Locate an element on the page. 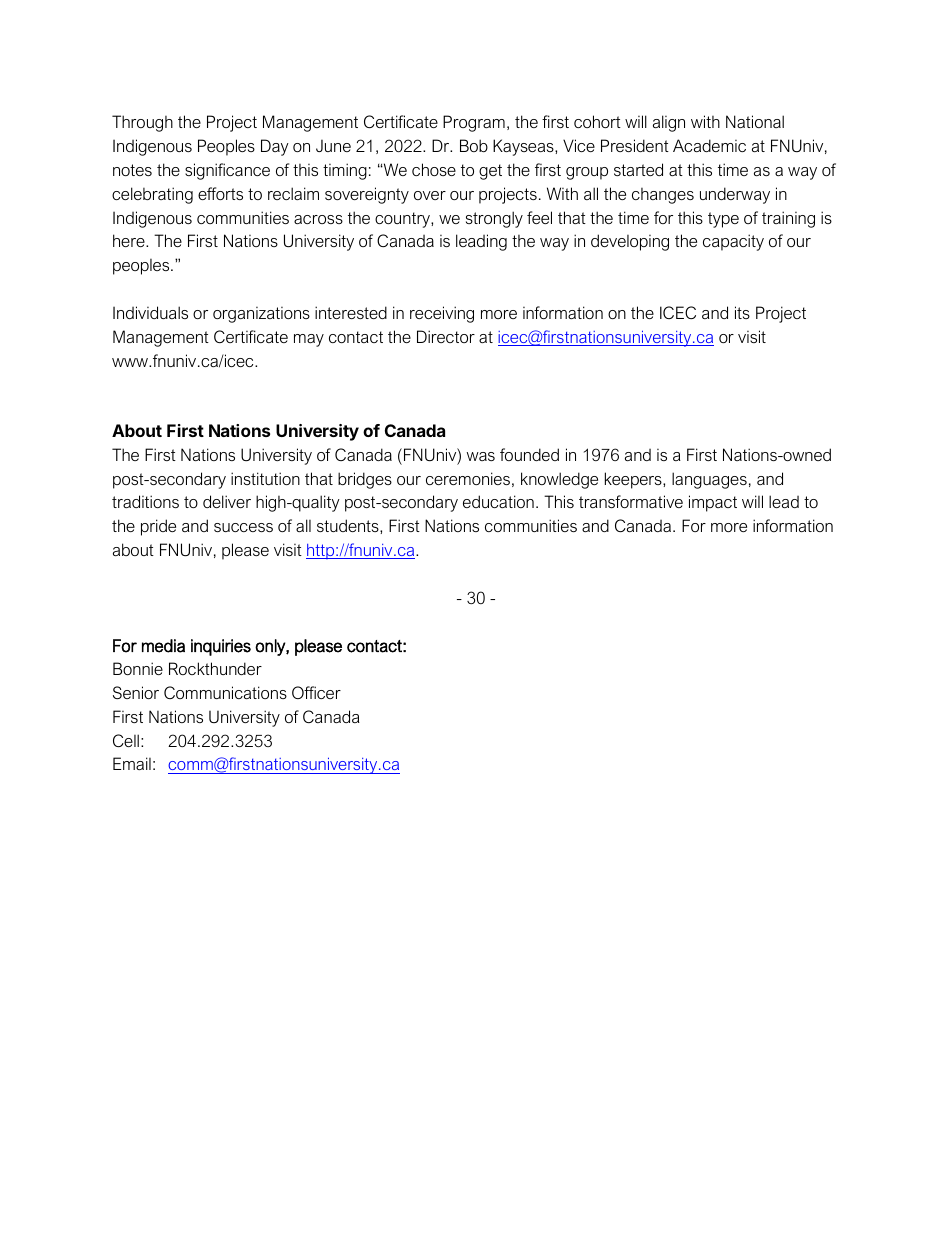 The height and width of the page is (1233, 952). significance is located at coordinates (227, 171).
